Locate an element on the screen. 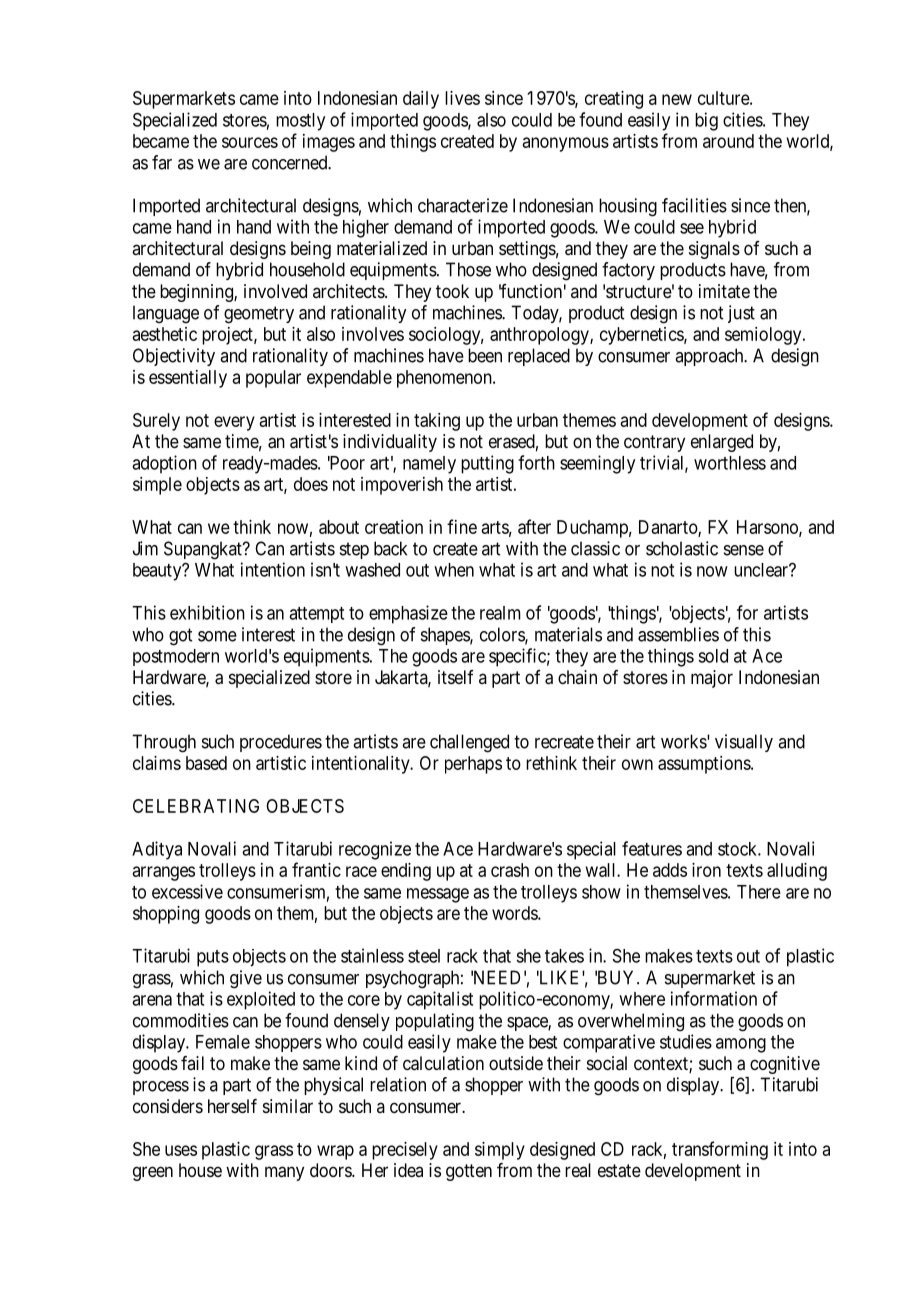 Image resolution: width=924 pixels, height=1308 pixels. lives is located at coordinates (462, 98).
